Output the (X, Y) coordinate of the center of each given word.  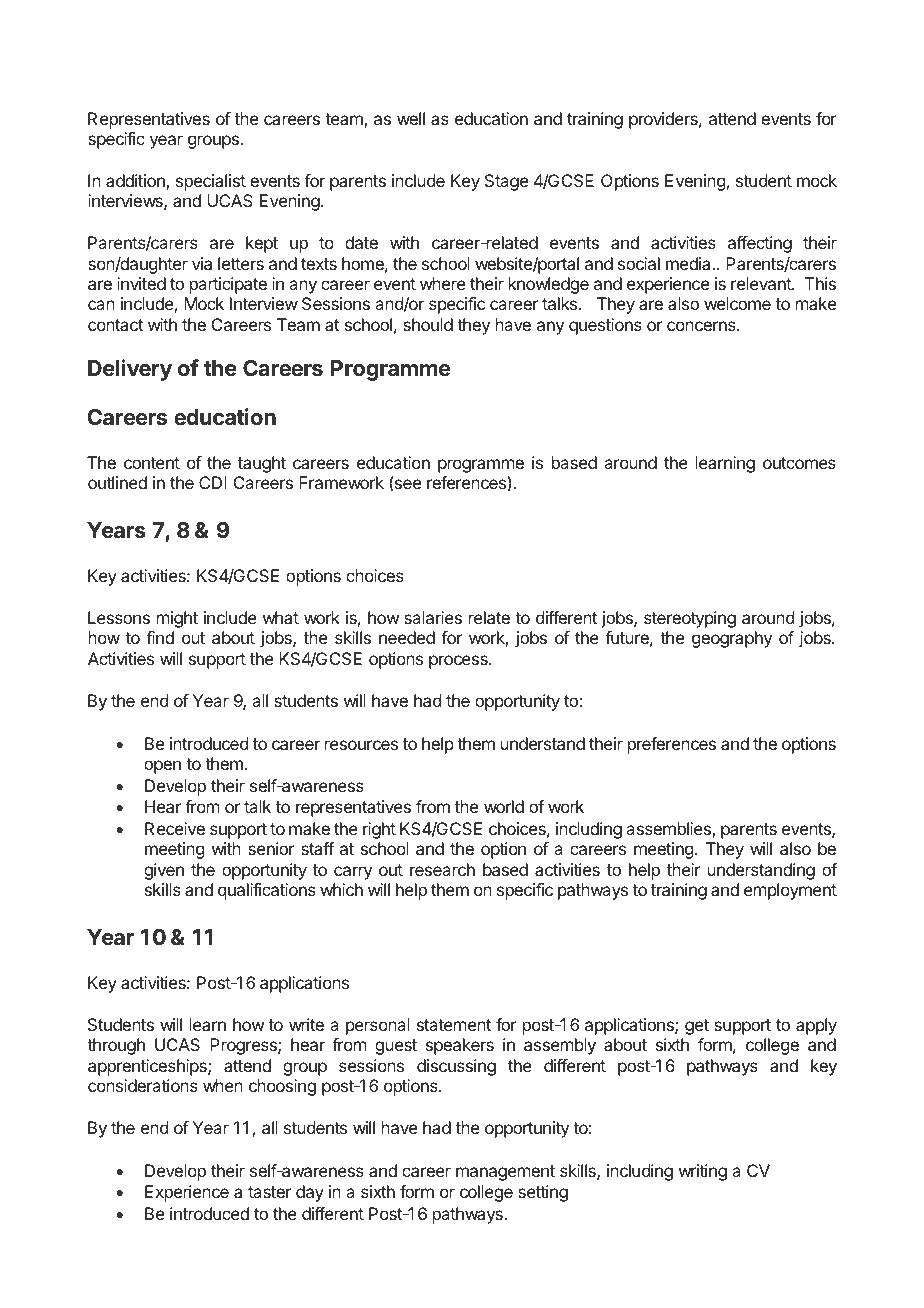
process (459, 662)
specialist (211, 182)
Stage (506, 182)
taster (270, 1192)
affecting (760, 244)
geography (732, 639)
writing (703, 1172)
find (160, 637)
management (505, 1173)
